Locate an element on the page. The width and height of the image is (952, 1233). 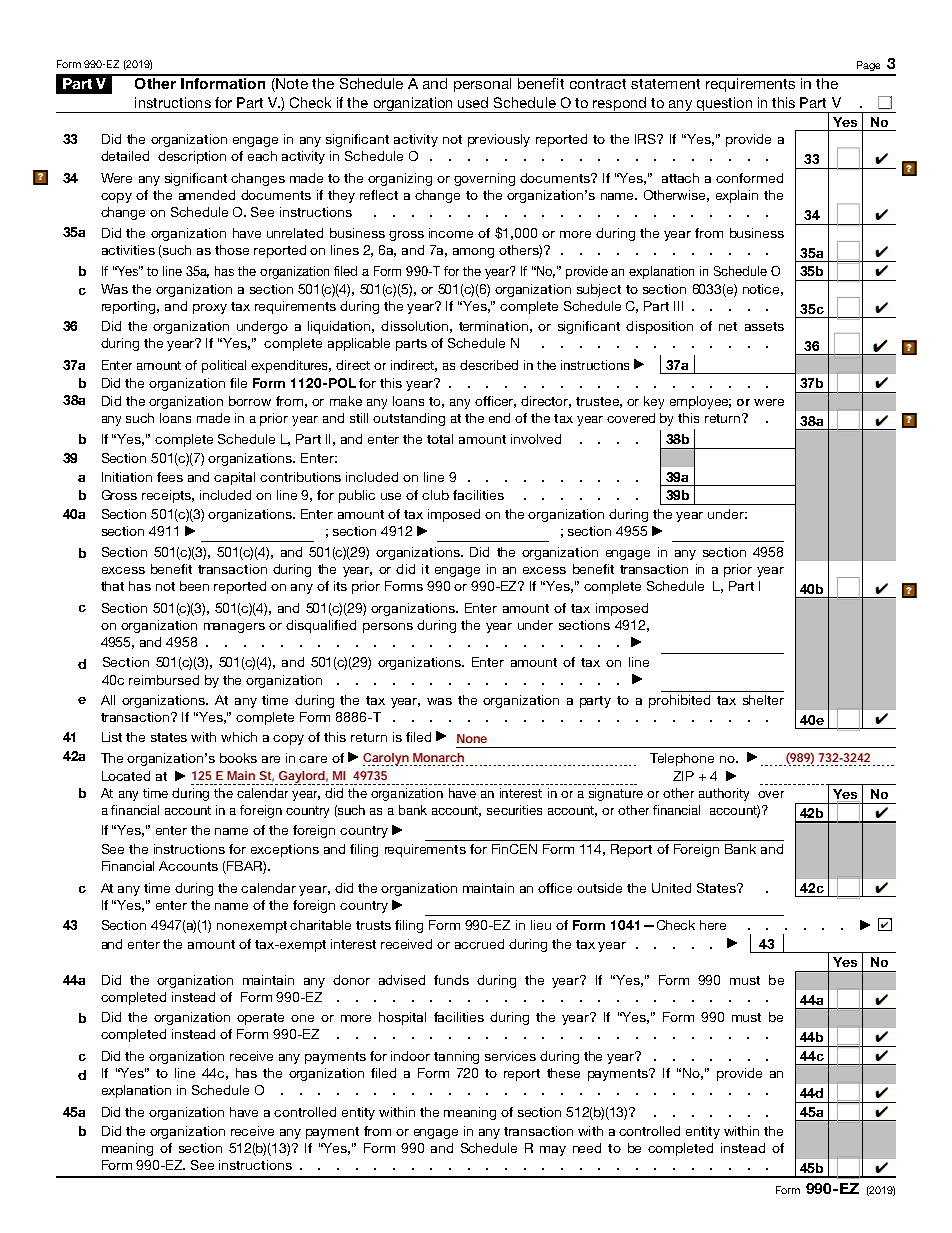
involved is located at coordinates (536, 439).
